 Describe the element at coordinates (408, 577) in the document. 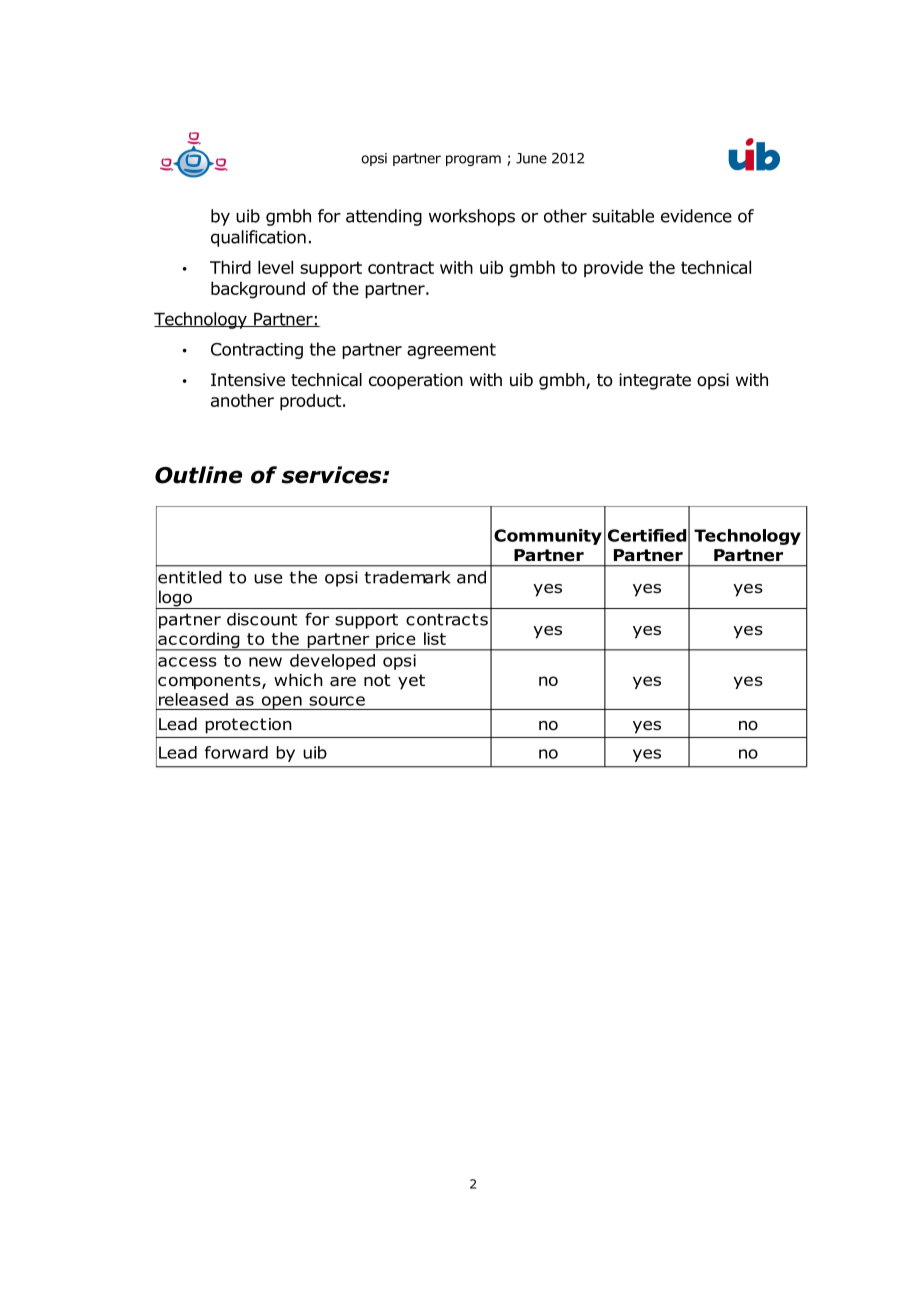

I see `trademark` at that location.
